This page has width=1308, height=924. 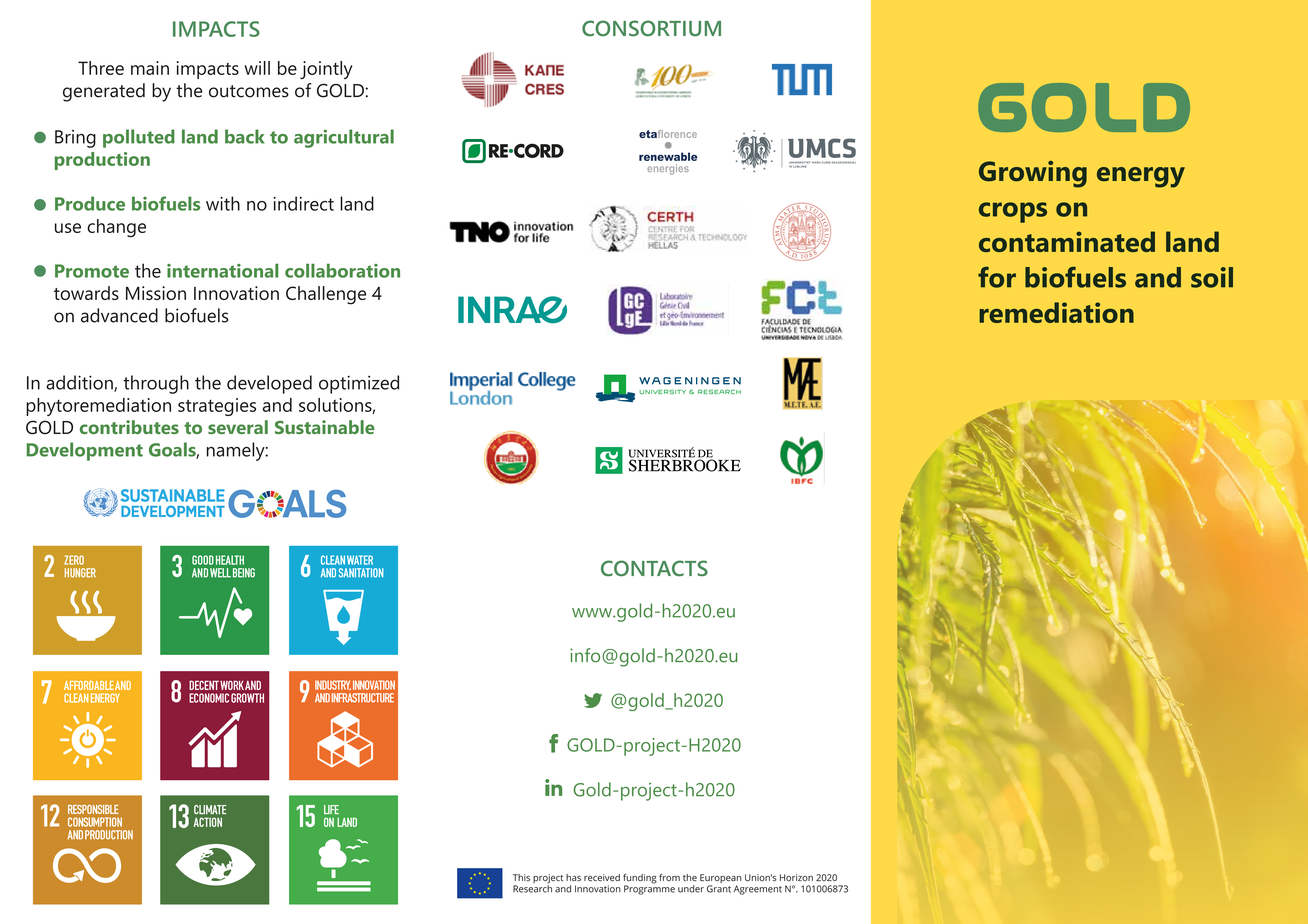 I want to click on CONSORTIUM, so click(x=651, y=28).
